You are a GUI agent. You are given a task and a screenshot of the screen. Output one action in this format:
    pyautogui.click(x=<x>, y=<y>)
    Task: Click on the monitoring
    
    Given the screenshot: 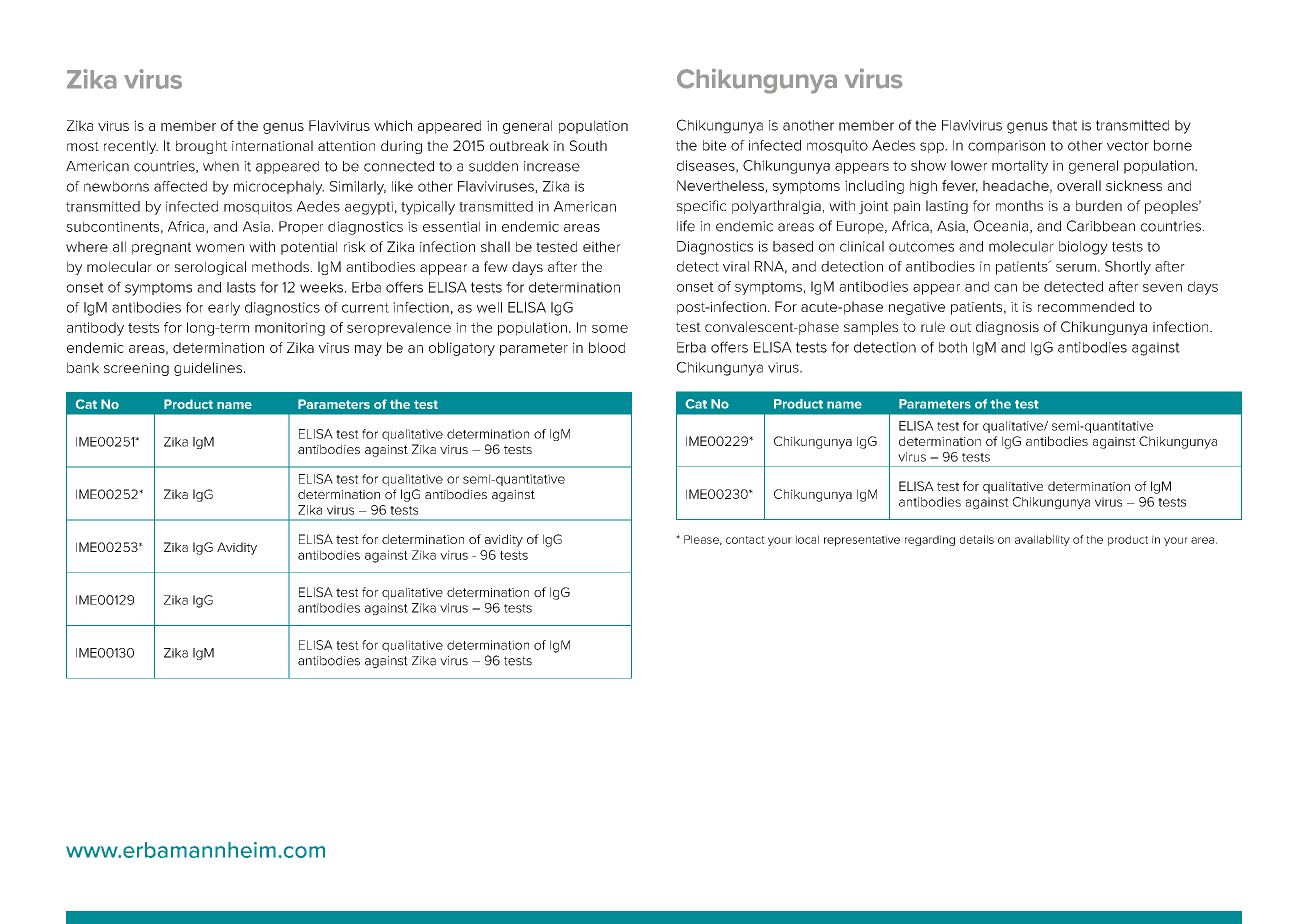 What is the action you would take?
    pyautogui.click(x=290, y=329)
